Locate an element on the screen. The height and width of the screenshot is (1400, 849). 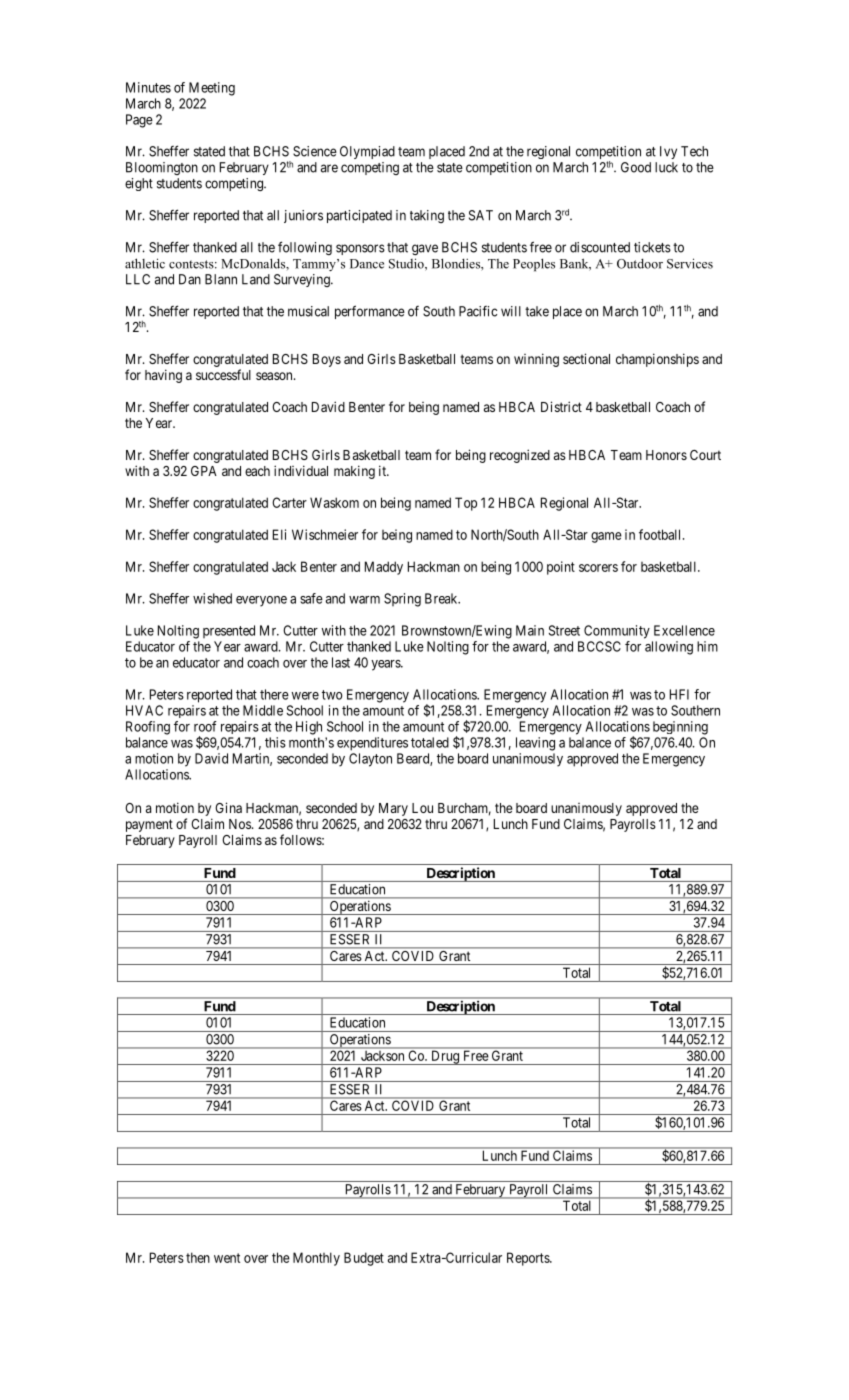
Meeting is located at coordinates (212, 89).
